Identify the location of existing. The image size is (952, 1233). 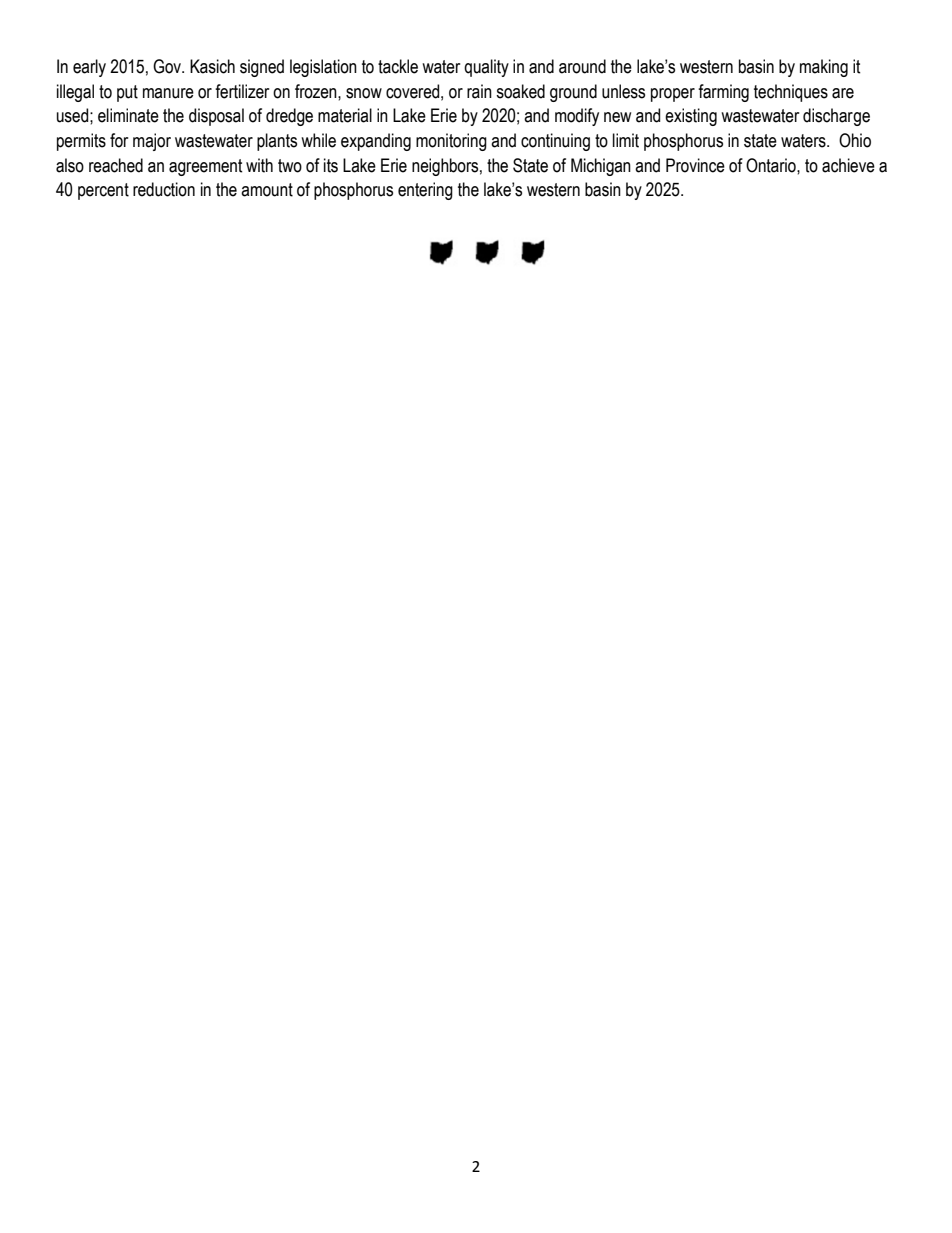
(691, 117).
